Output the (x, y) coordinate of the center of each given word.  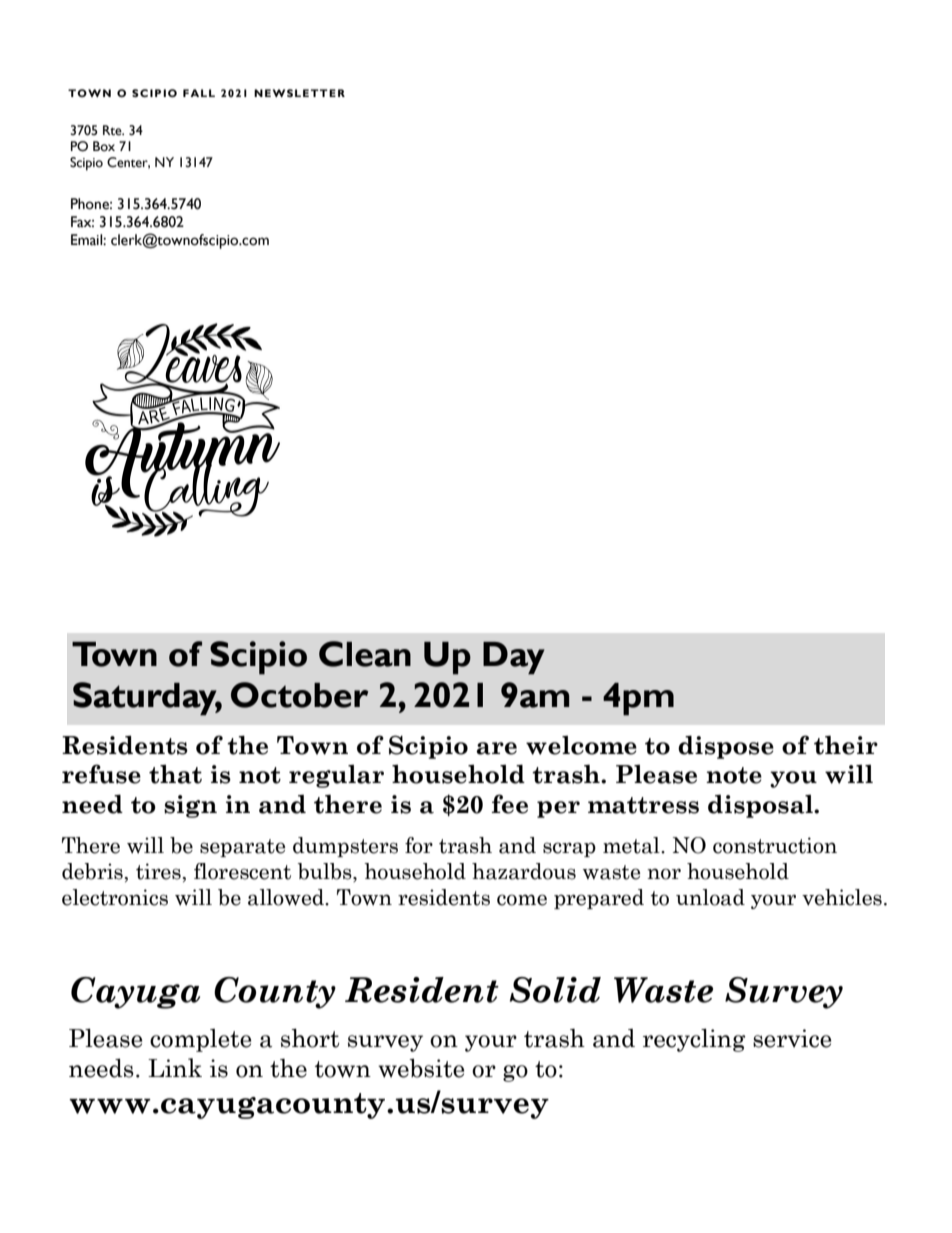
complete (200, 1040)
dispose (726, 747)
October (299, 695)
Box (104, 146)
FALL (199, 93)
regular (336, 776)
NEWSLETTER (299, 93)
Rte (113, 130)
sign (190, 806)
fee (509, 804)
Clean (365, 654)
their (846, 745)
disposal (761, 806)
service (792, 1038)
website (421, 1068)
